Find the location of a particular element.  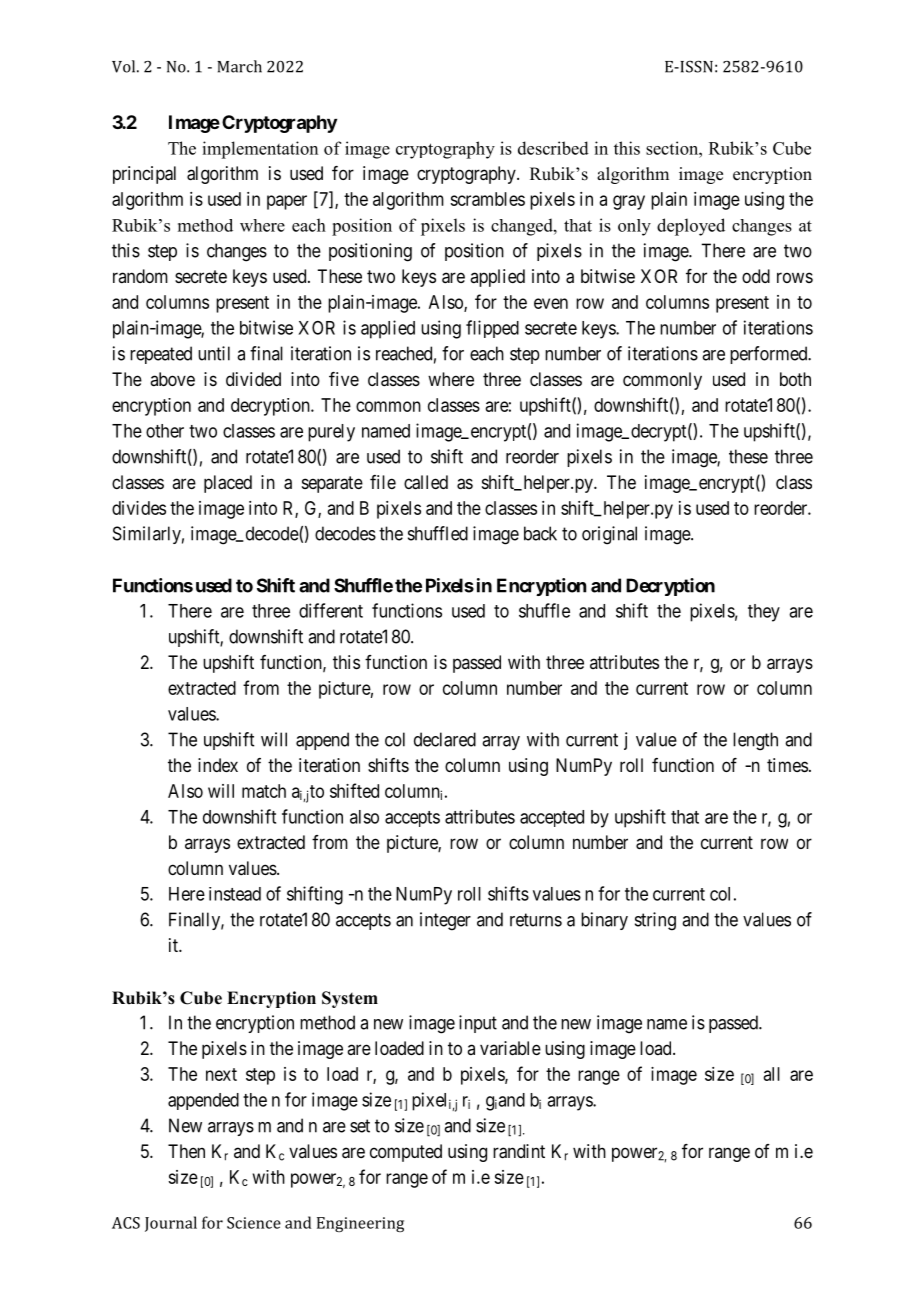

gray is located at coordinates (629, 202).
